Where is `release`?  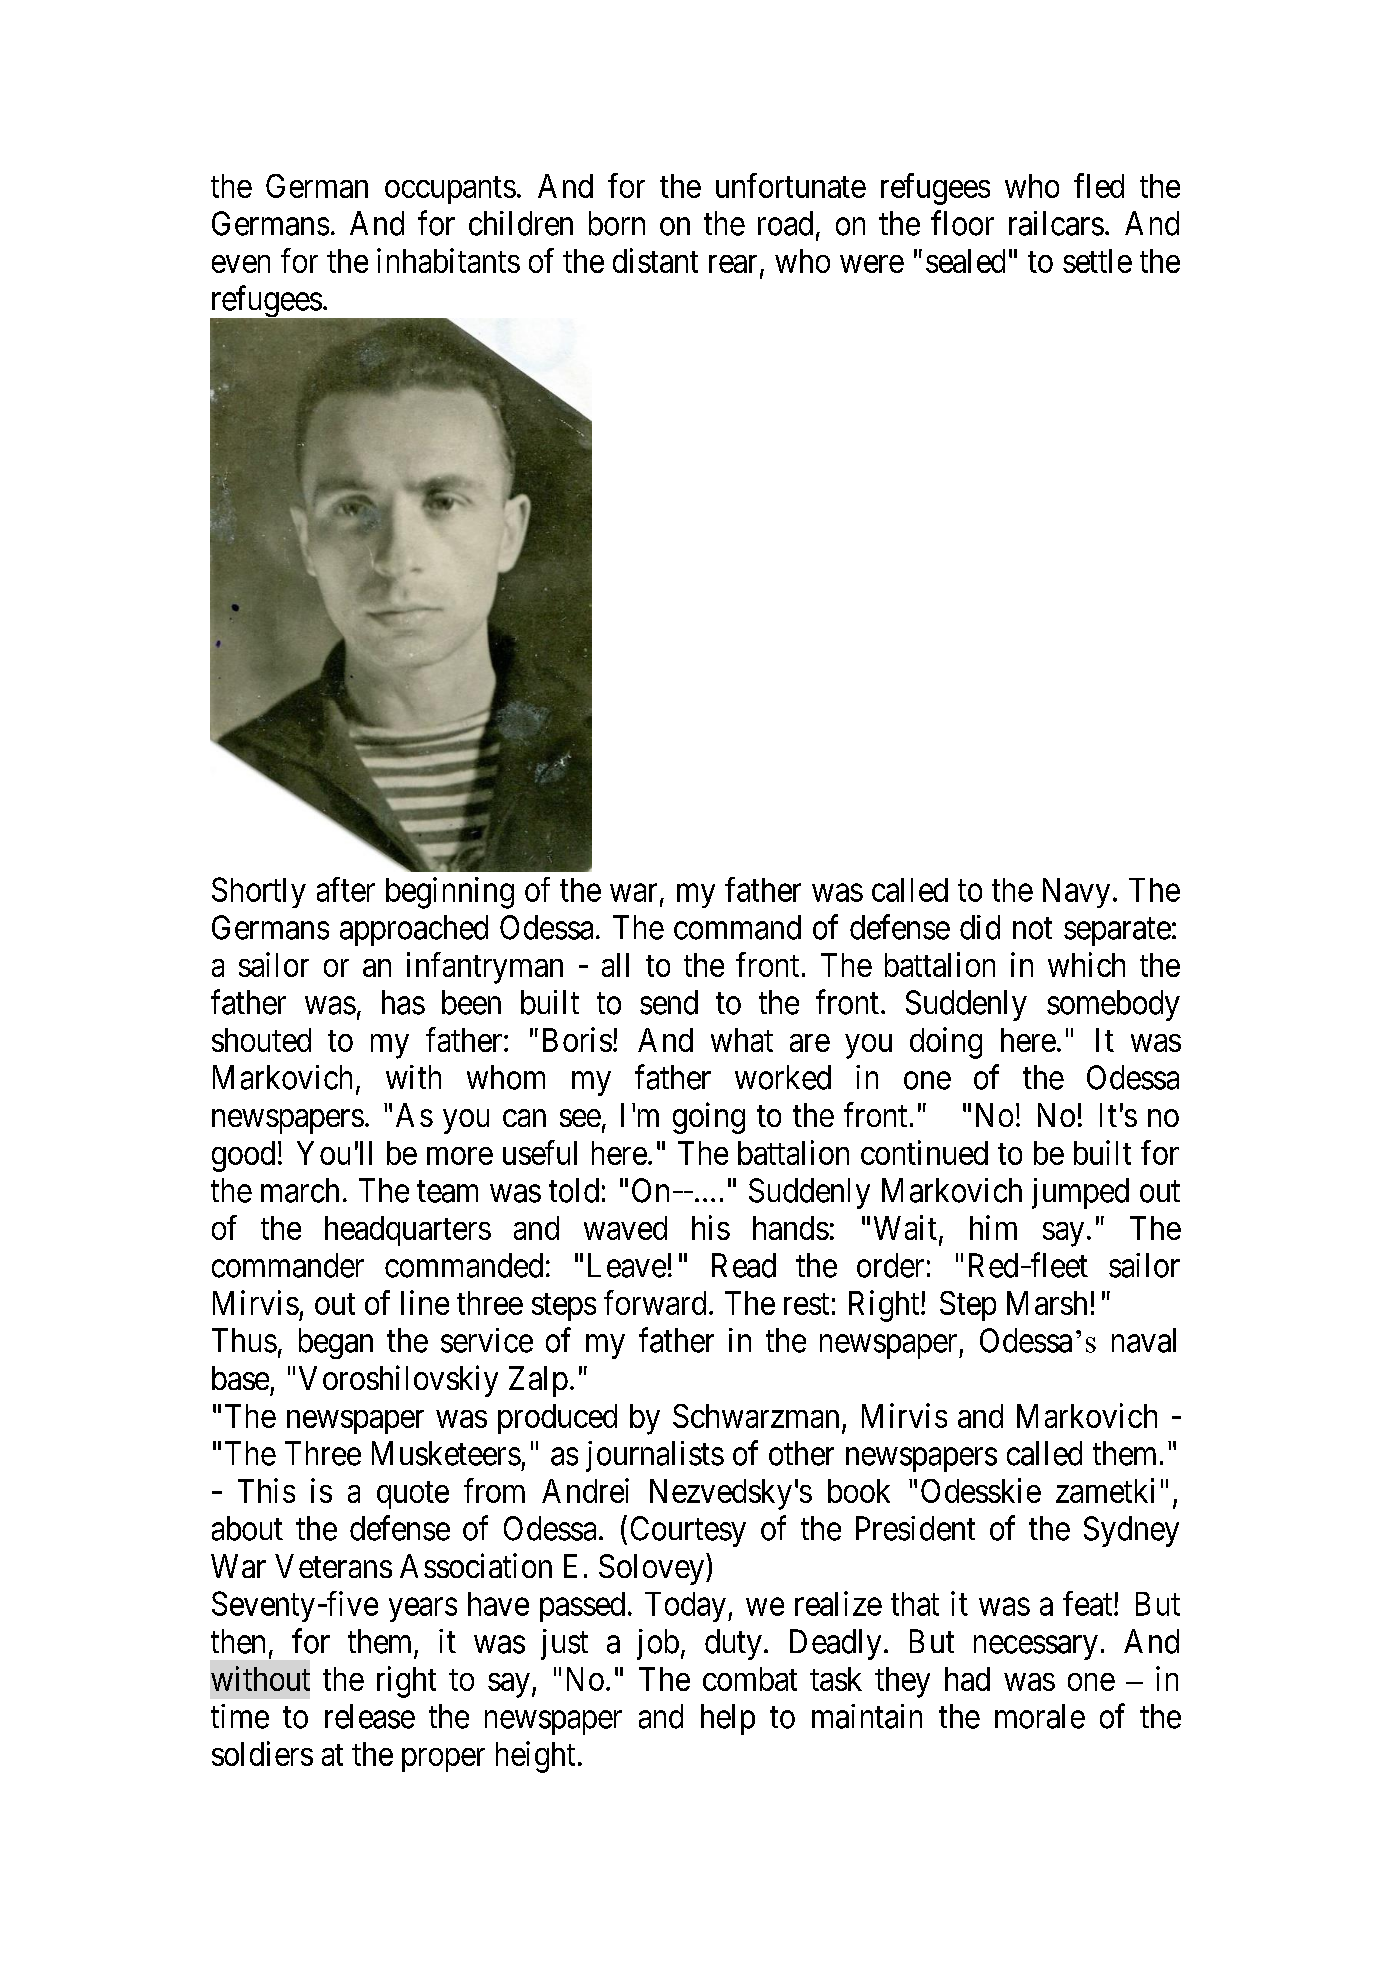 release is located at coordinates (370, 1716).
